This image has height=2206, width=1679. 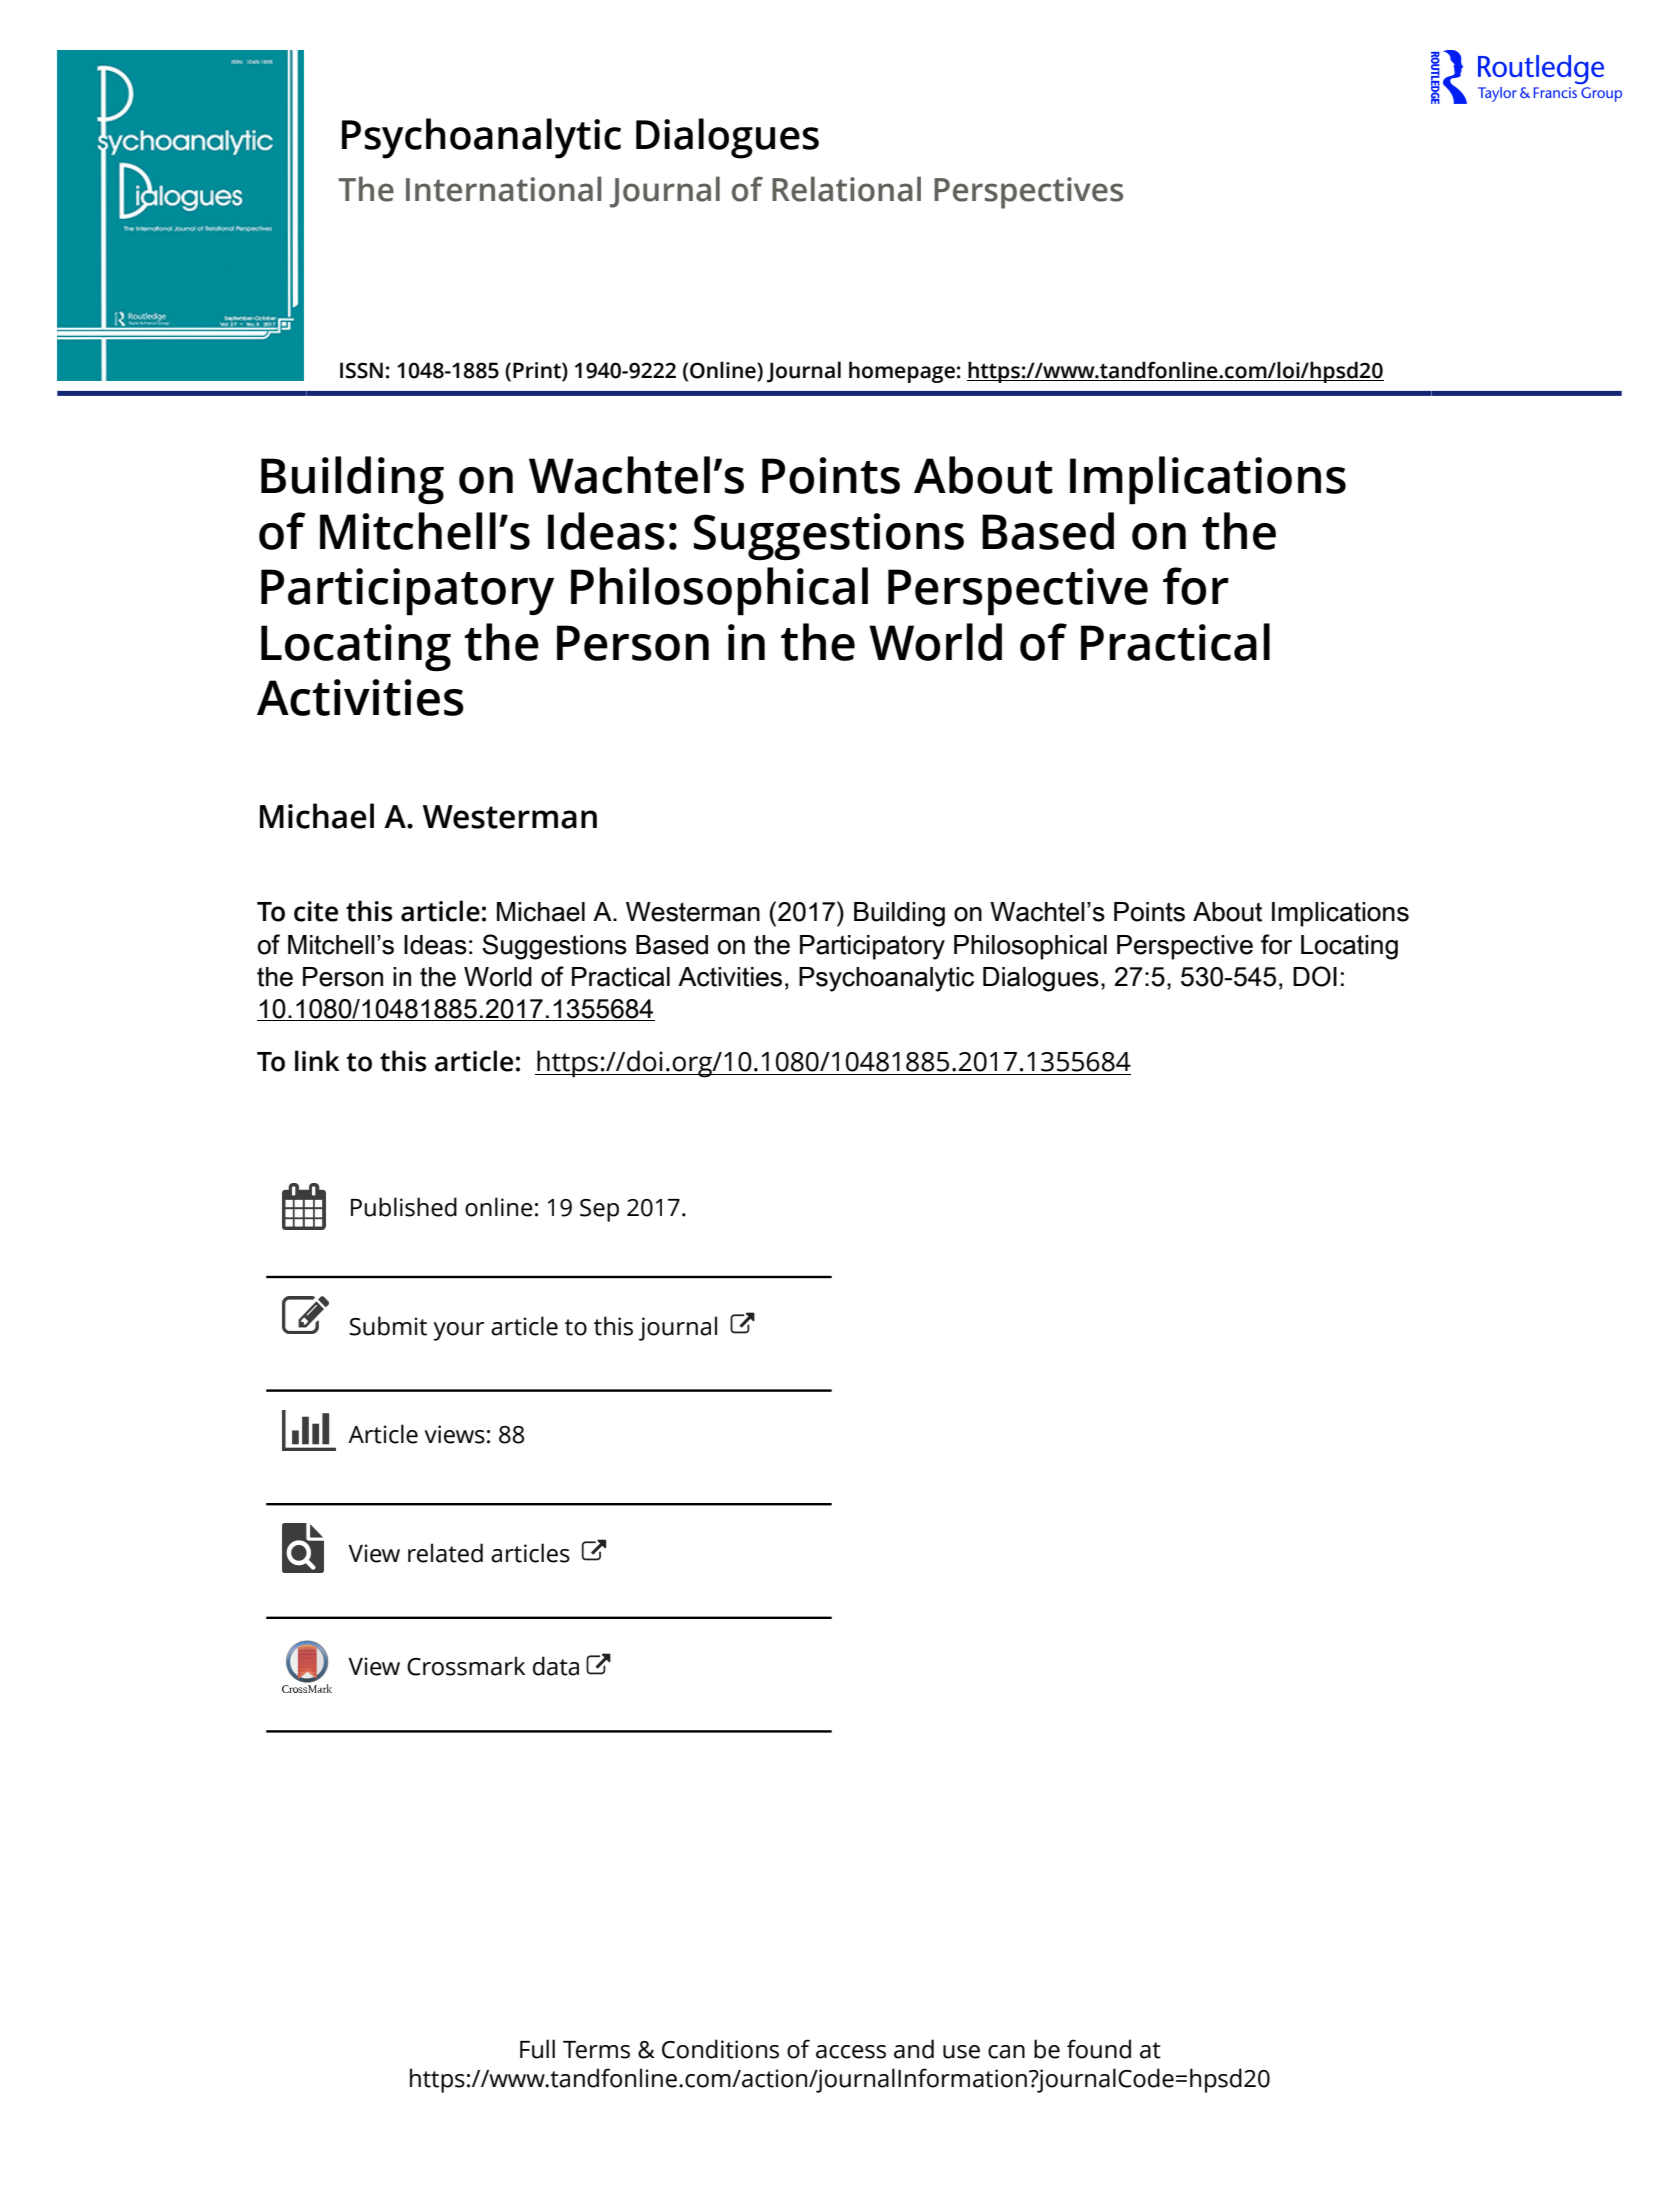 What do you see at coordinates (388, 1326) in the image?
I see `Submit` at bounding box center [388, 1326].
